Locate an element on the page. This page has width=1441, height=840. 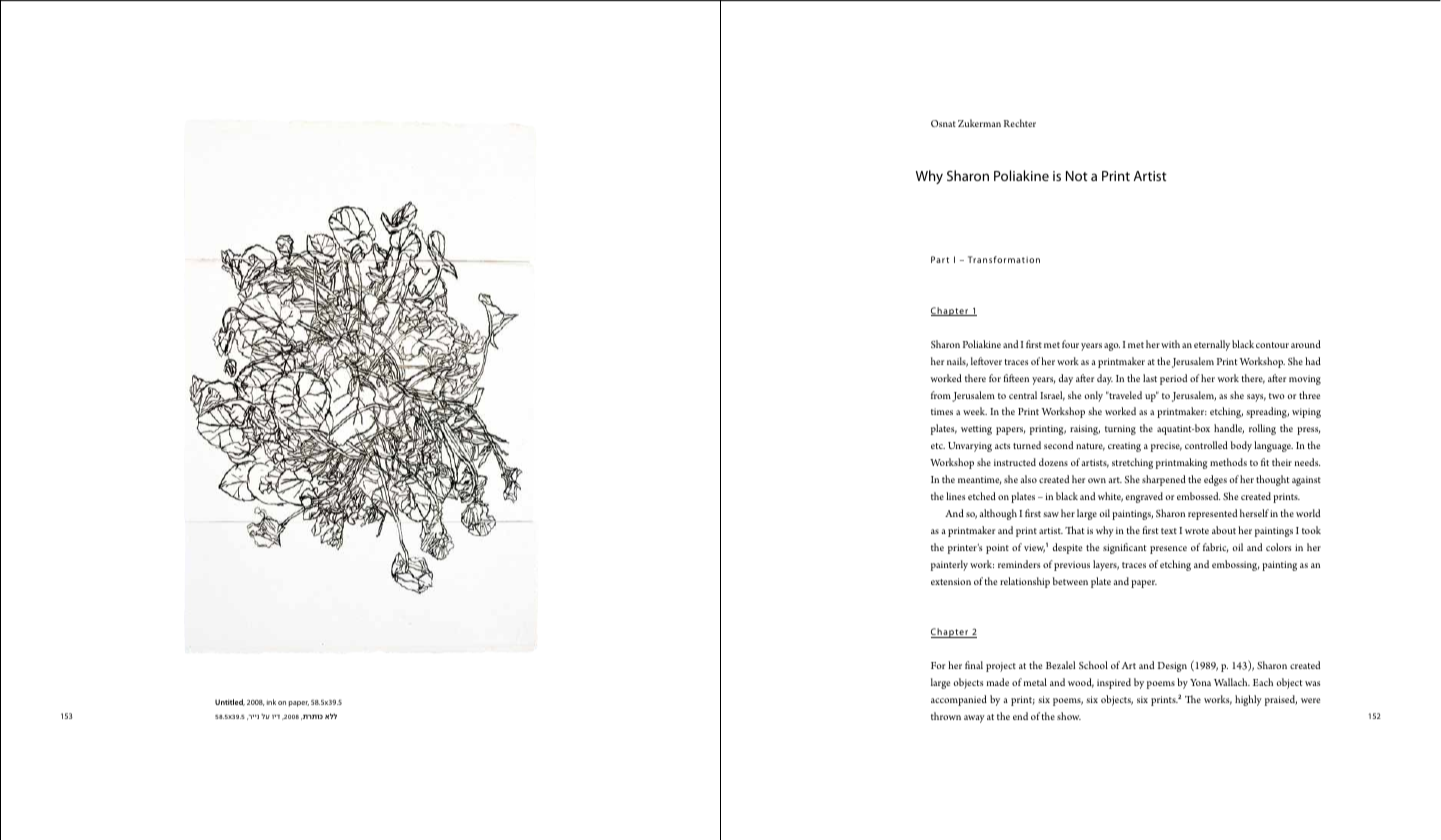
four is located at coordinates (1070, 344).
